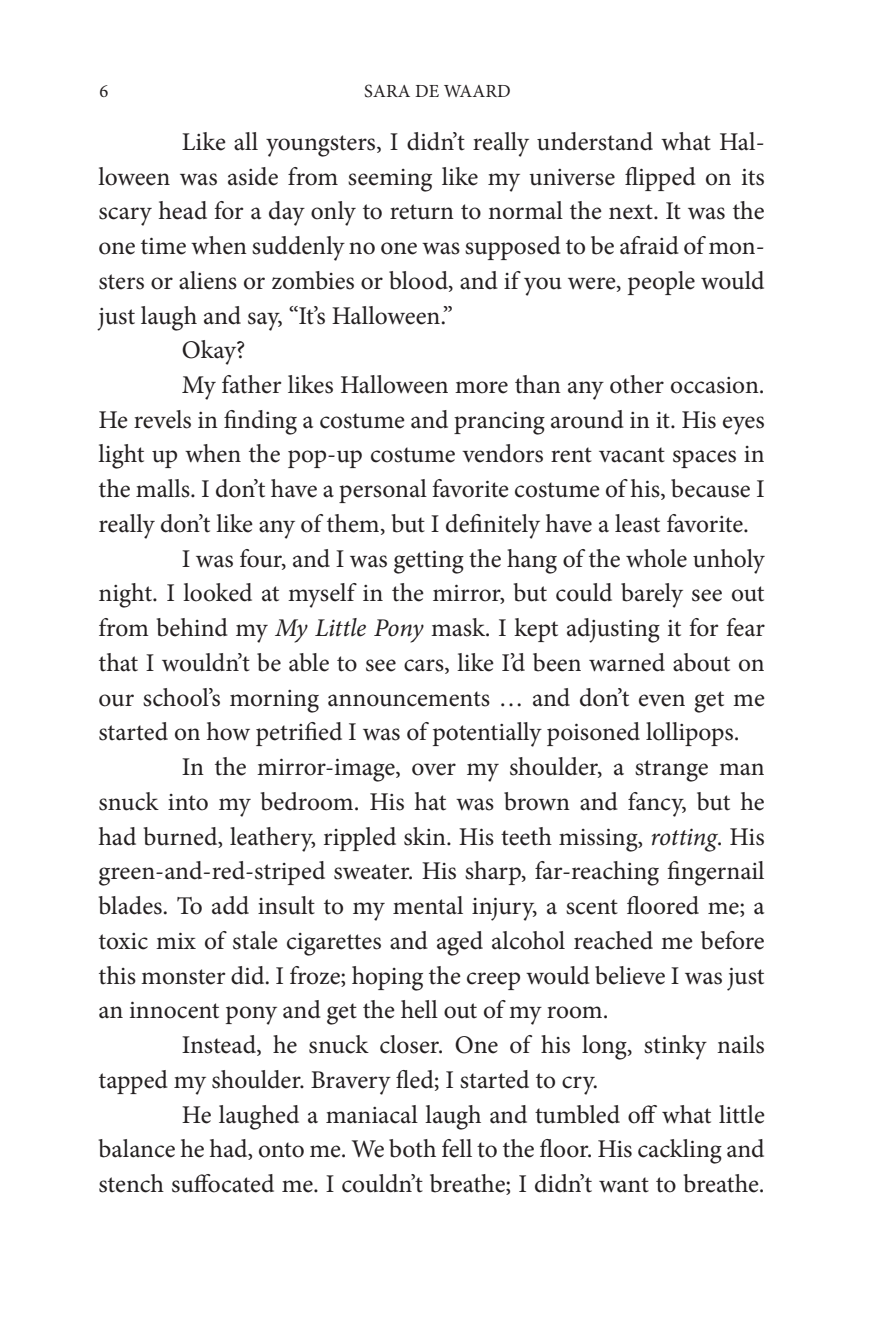 Image resolution: width=896 pixels, height=1334 pixels. Describe the element at coordinates (656, 558) in the screenshot. I see `whole` at that location.
